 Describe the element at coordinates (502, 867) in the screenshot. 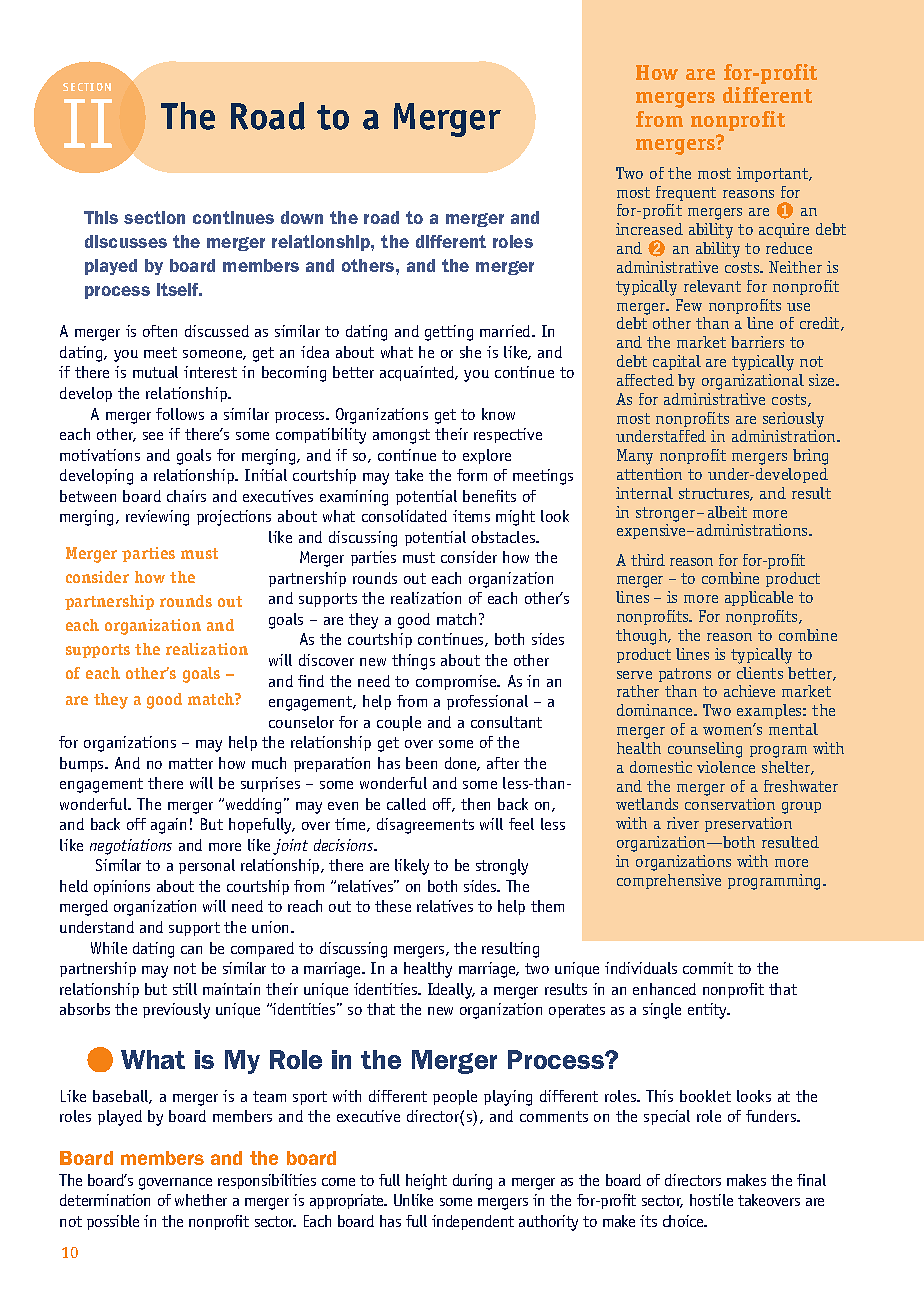

I see `strongly` at that location.
